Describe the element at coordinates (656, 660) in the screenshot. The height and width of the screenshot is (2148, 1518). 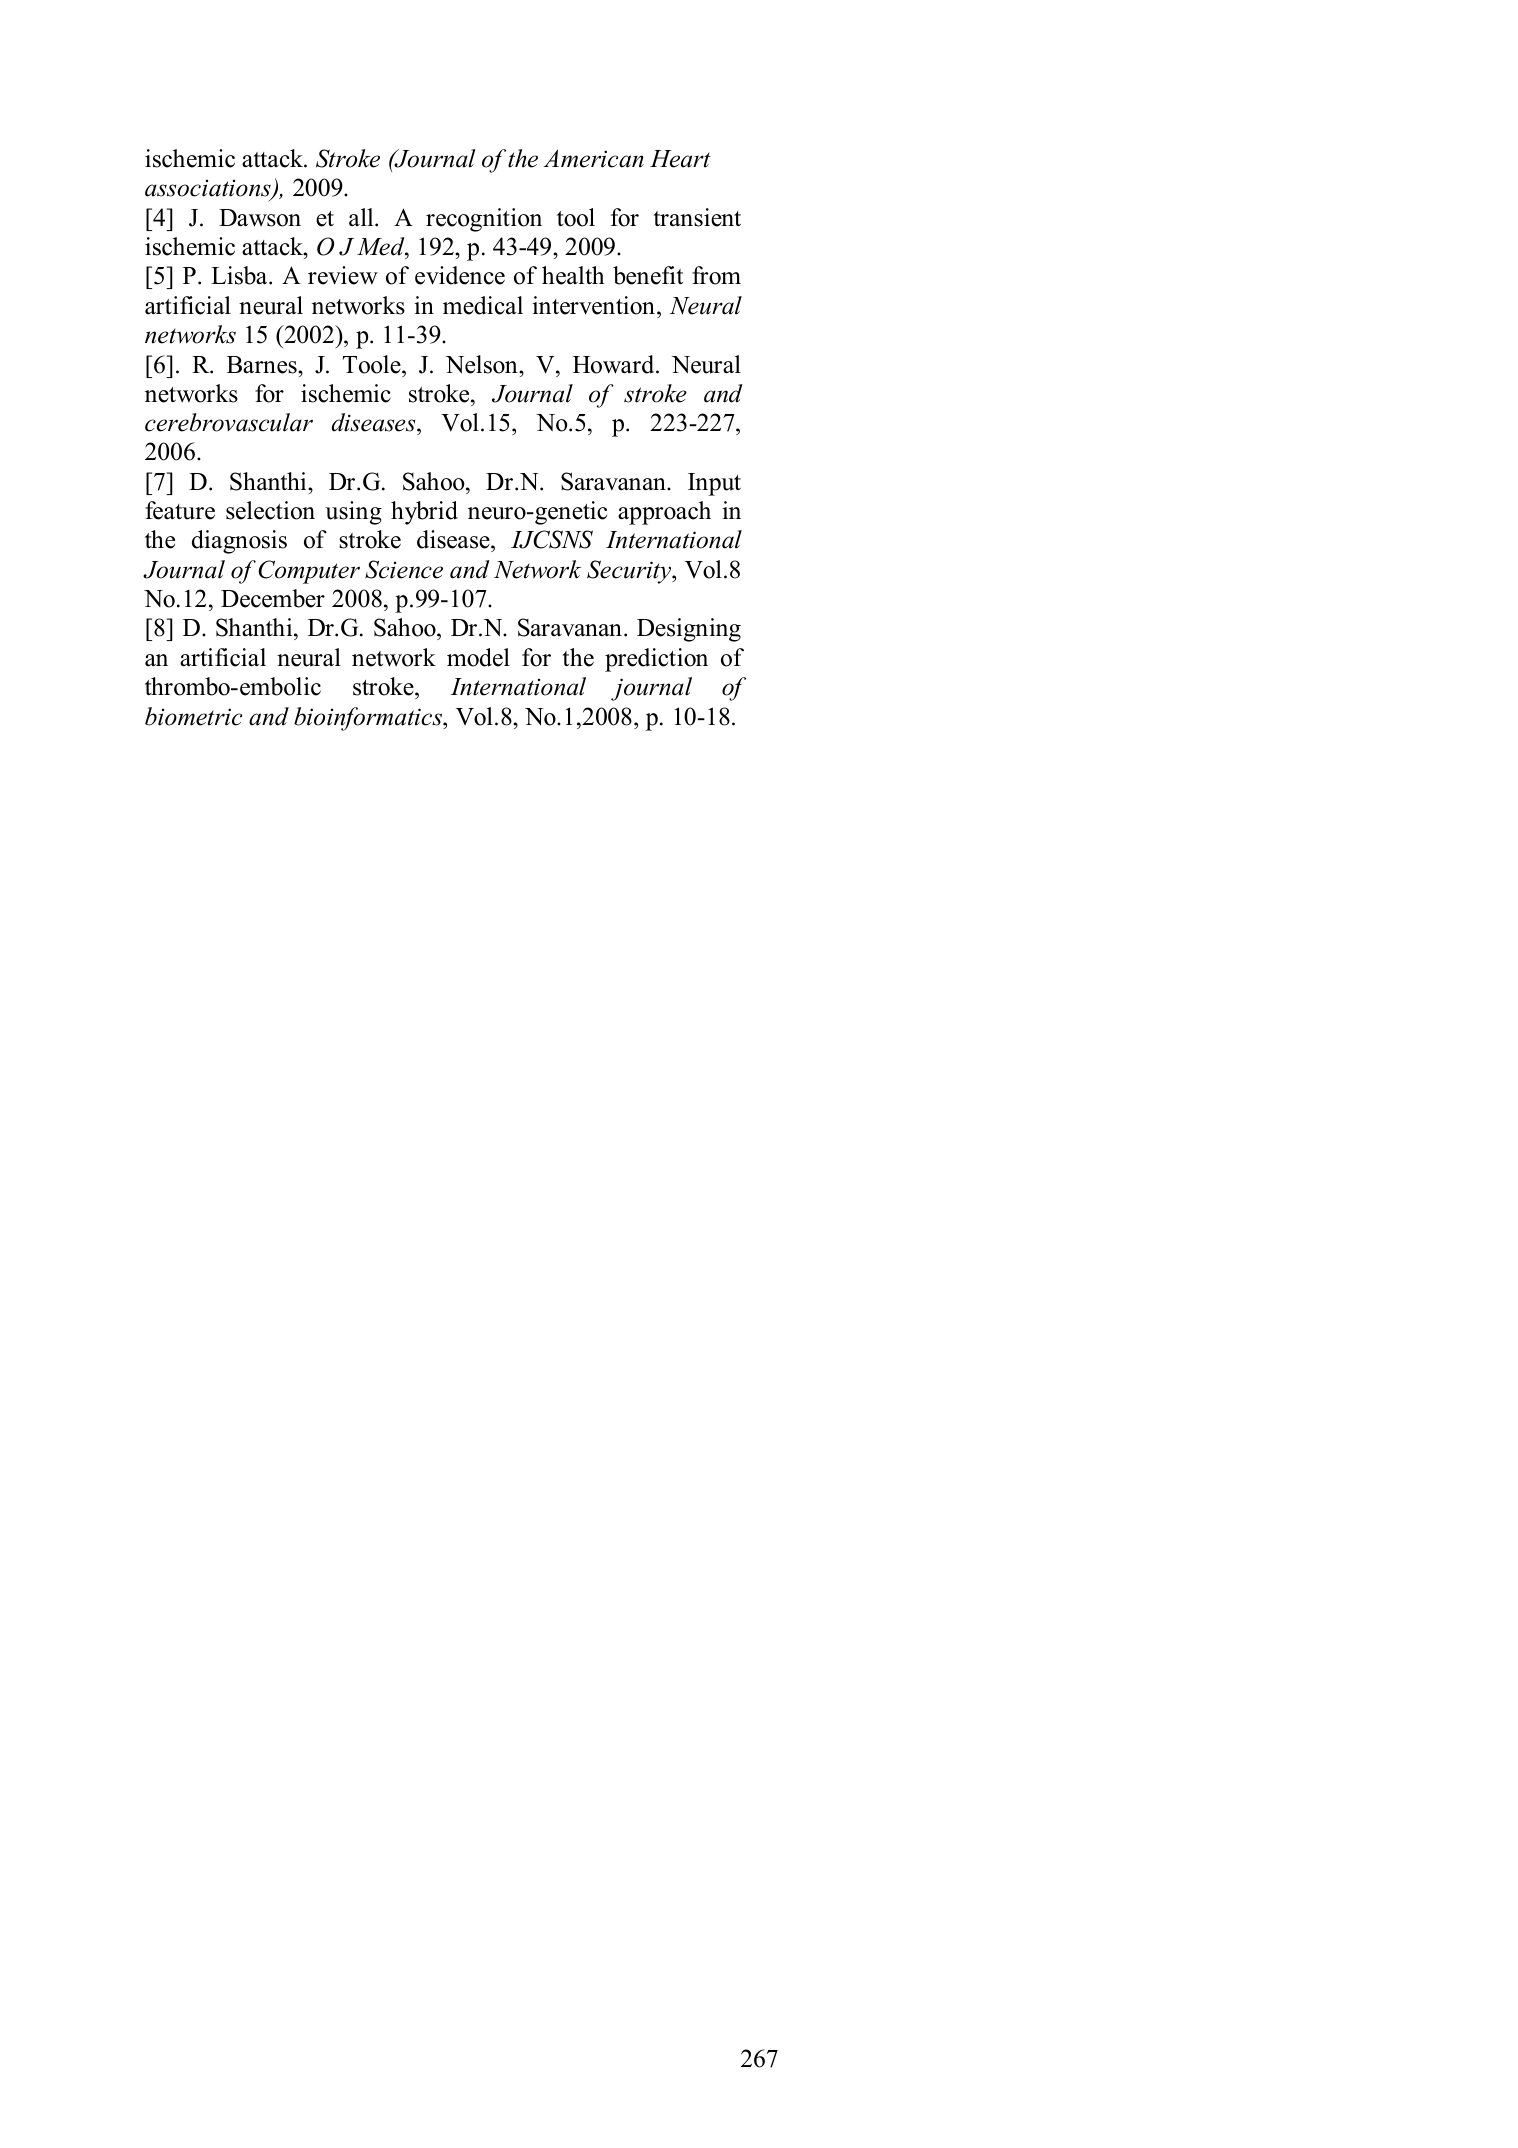
I see `prediction` at that location.
